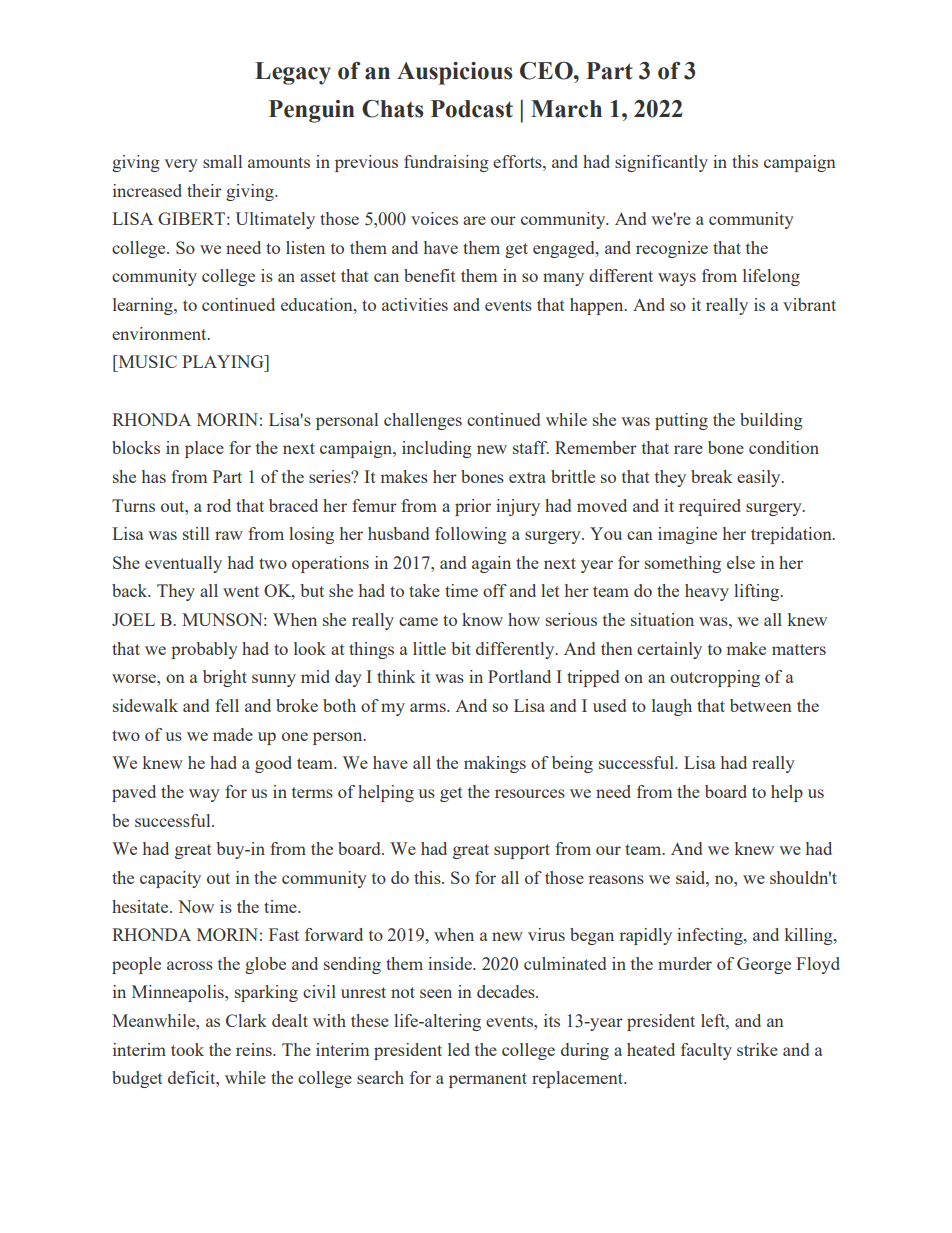  What do you see at coordinates (472, 109) in the screenshot?
I see `Podcast` at bounding box center [472, 109].
